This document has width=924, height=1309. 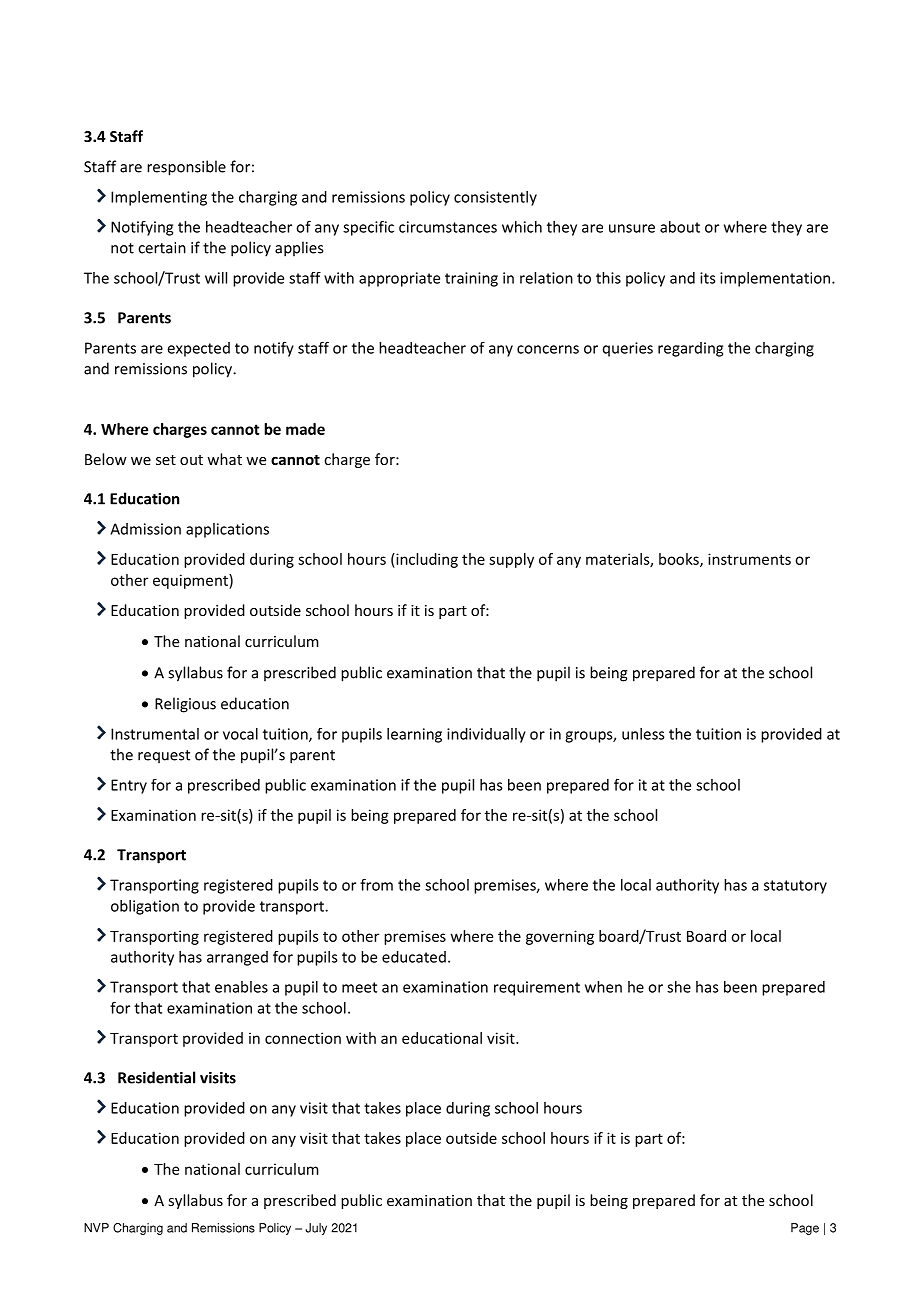 What do you see at coordinates (448, 227) in the document?
I see `circumstances` at bounding box center [448, 227].
